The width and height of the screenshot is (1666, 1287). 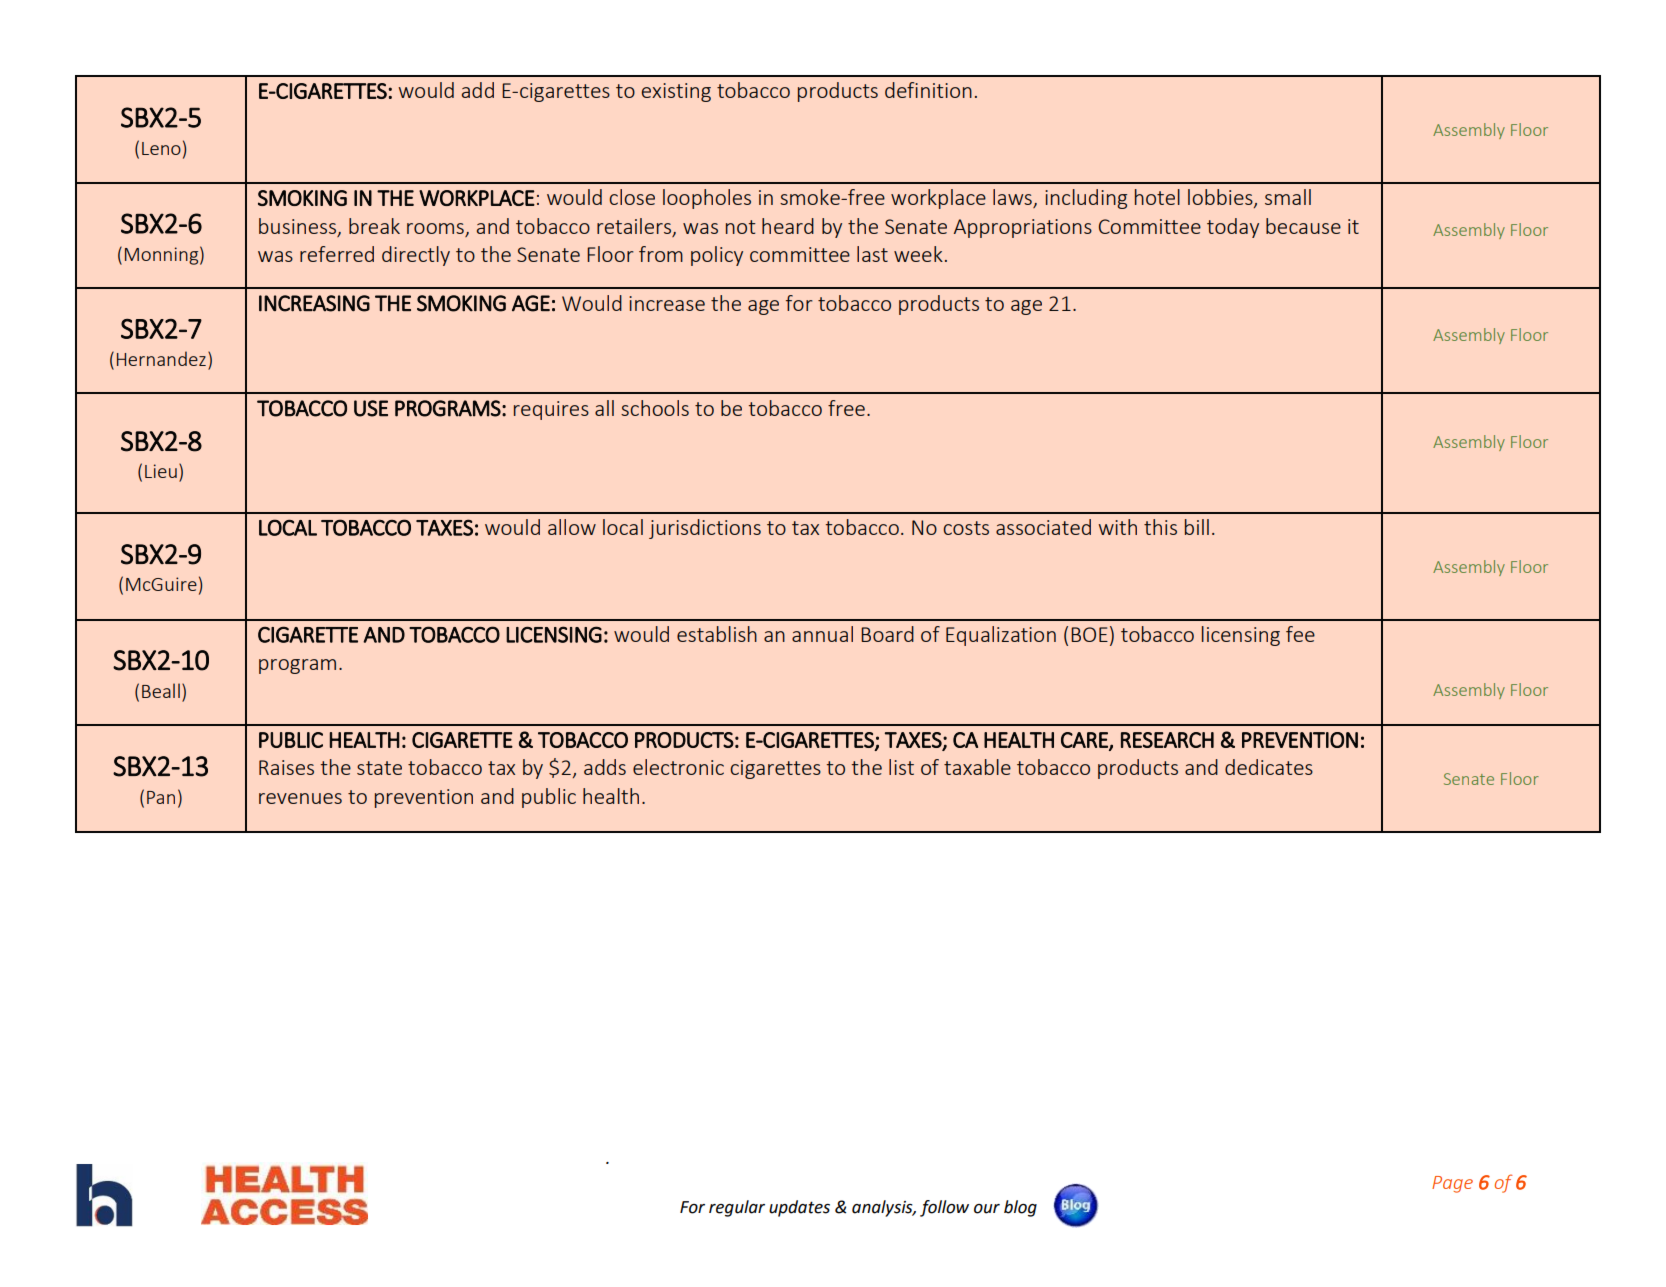 What do you see at coordinates (161, 690) in the screenshot?
I see `Beall` at bounding box center [161, 690].
